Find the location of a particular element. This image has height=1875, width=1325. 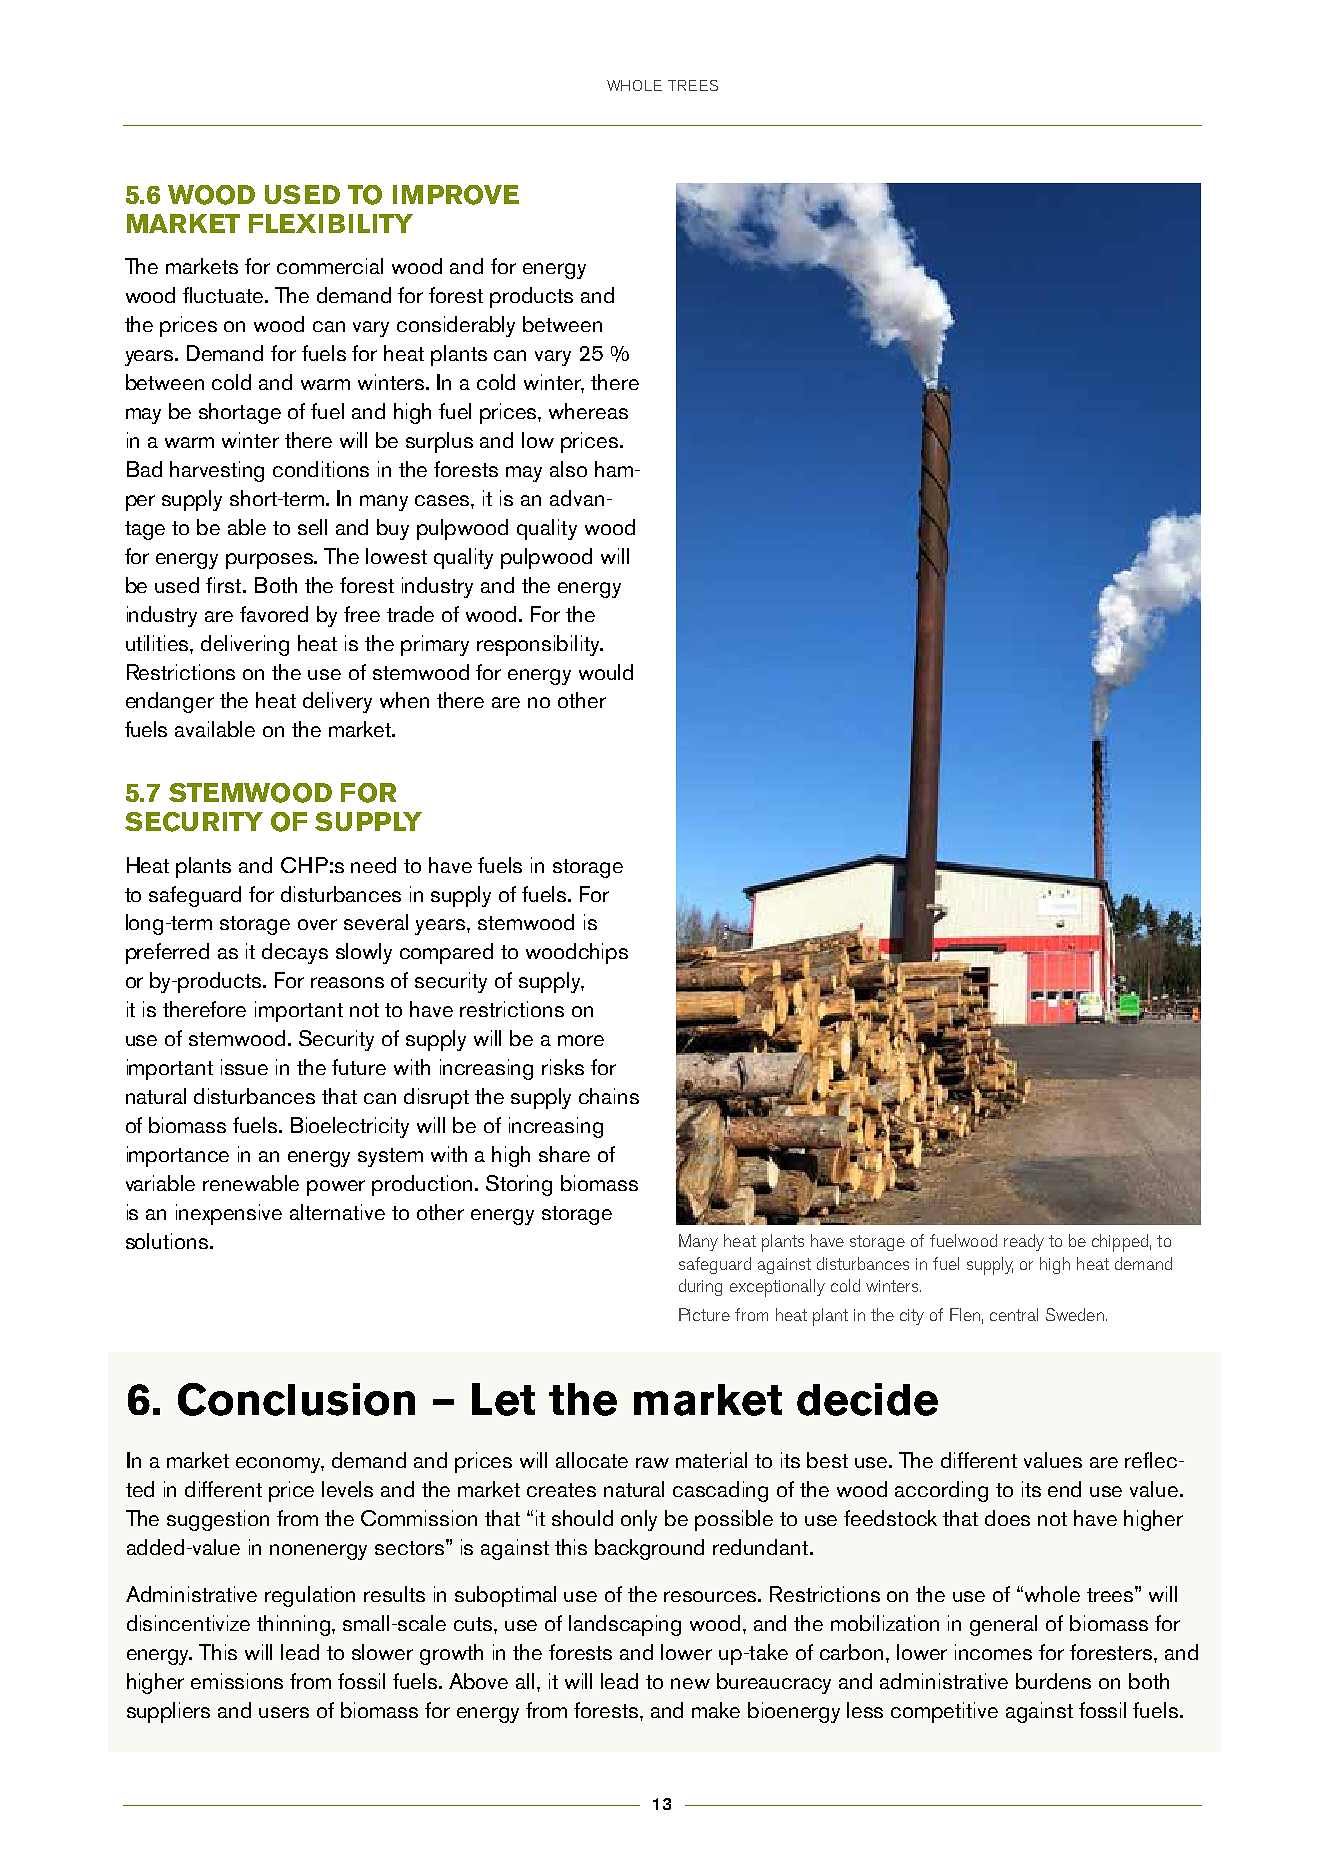

more is located at coordinates (581, 1040).
